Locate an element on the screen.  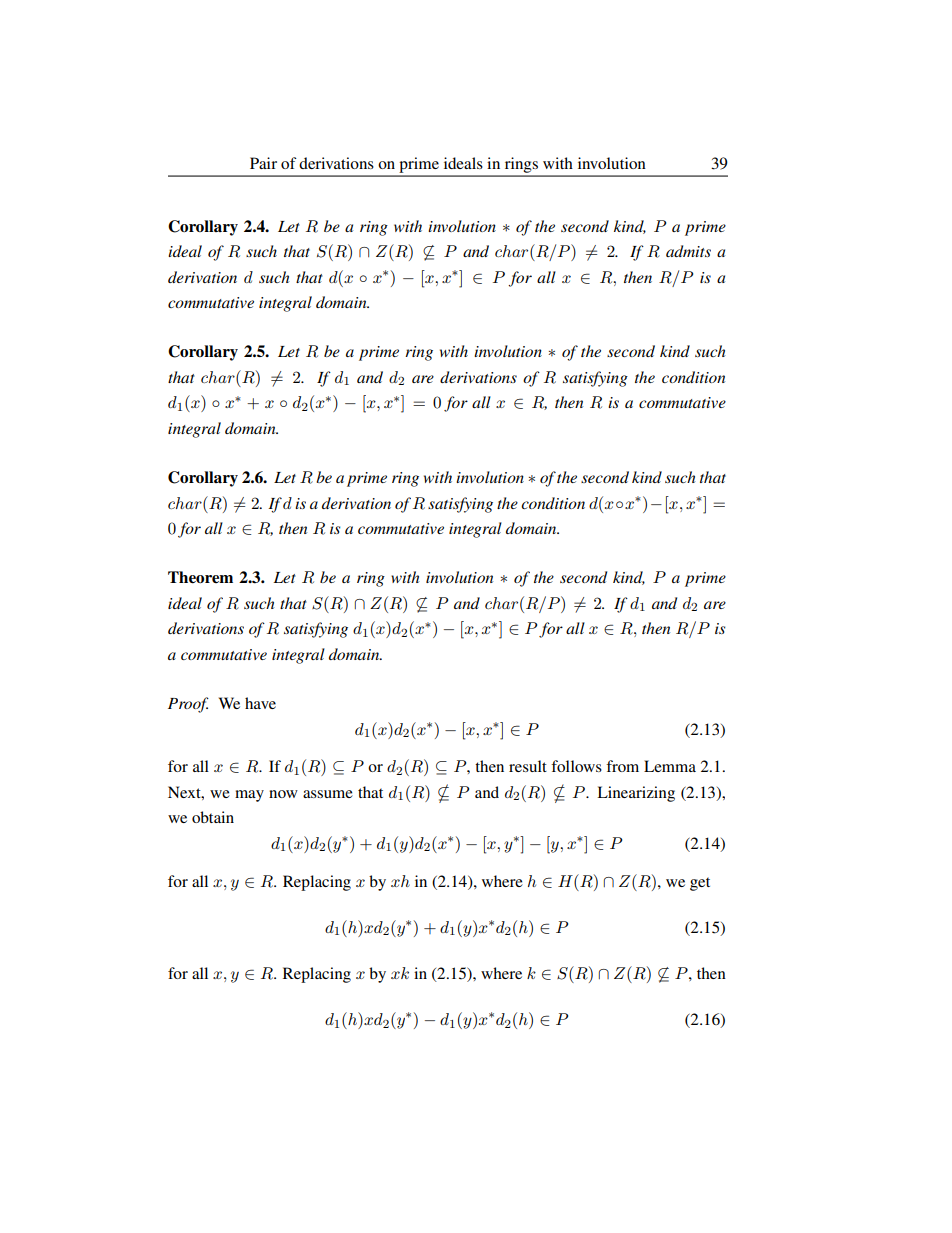
assume is located at coordinates (328, 794).
